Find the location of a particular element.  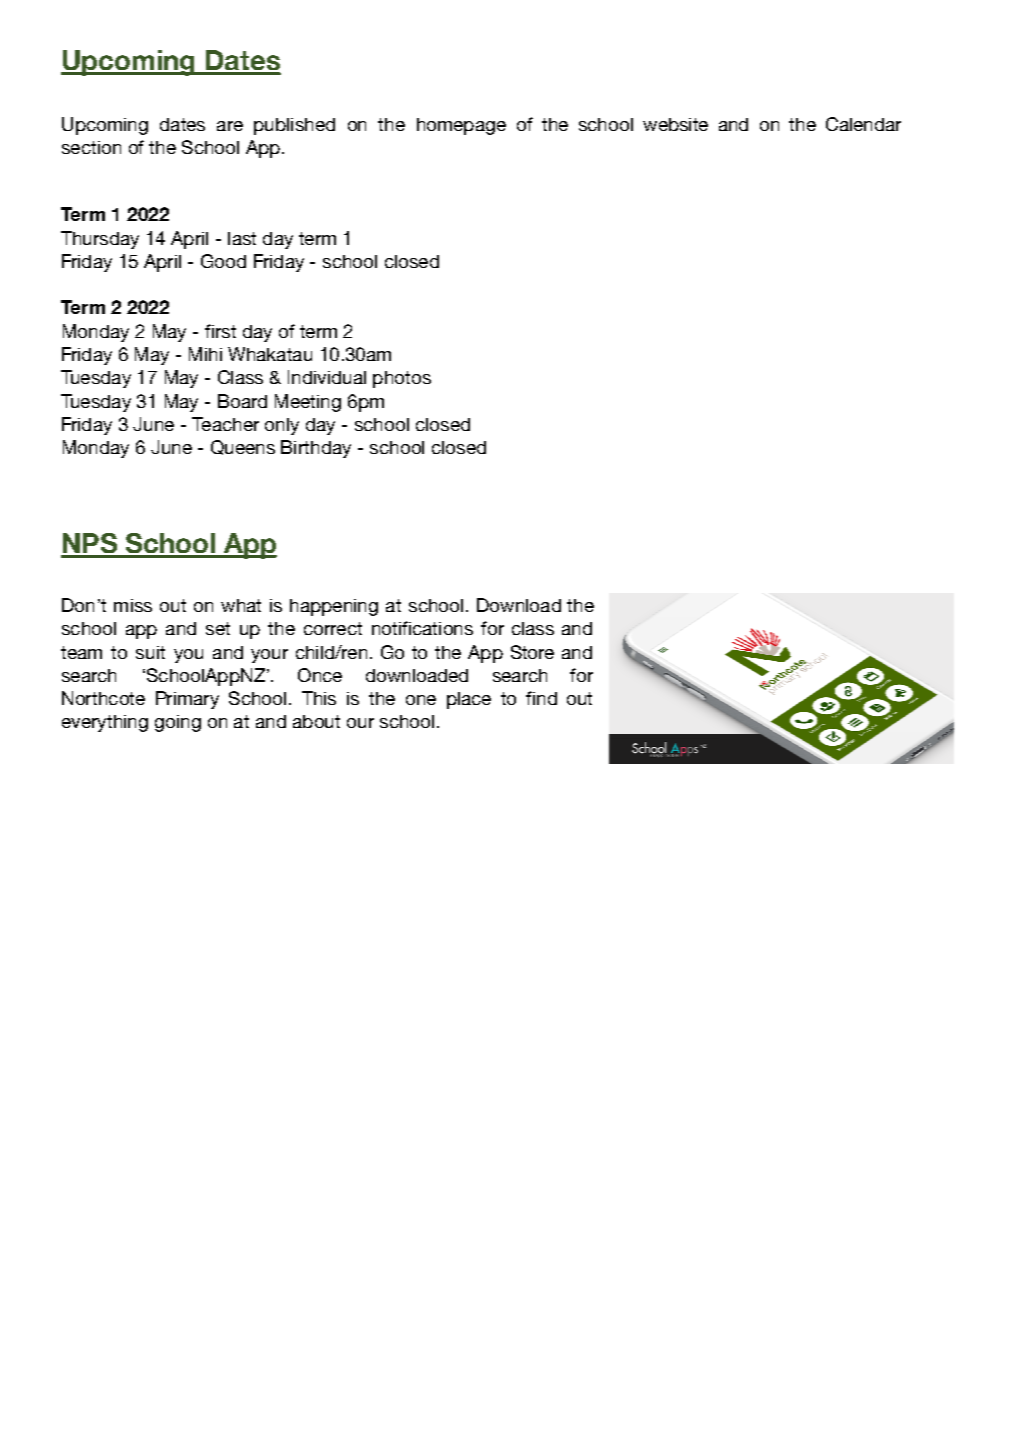

Primary is located at coordinates (187, 700).
